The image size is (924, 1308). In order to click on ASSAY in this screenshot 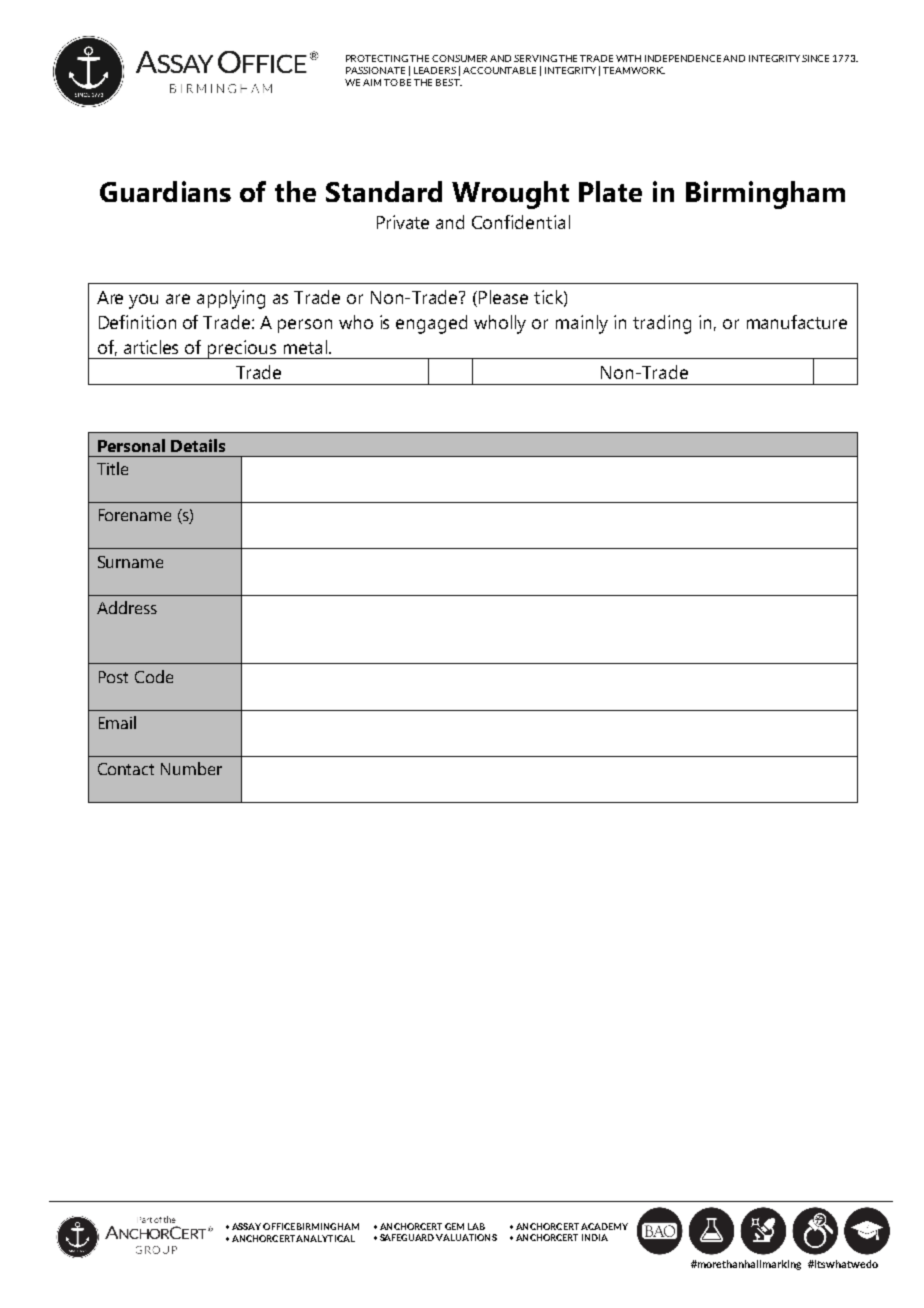, I will do `click(246, 1226)`.
